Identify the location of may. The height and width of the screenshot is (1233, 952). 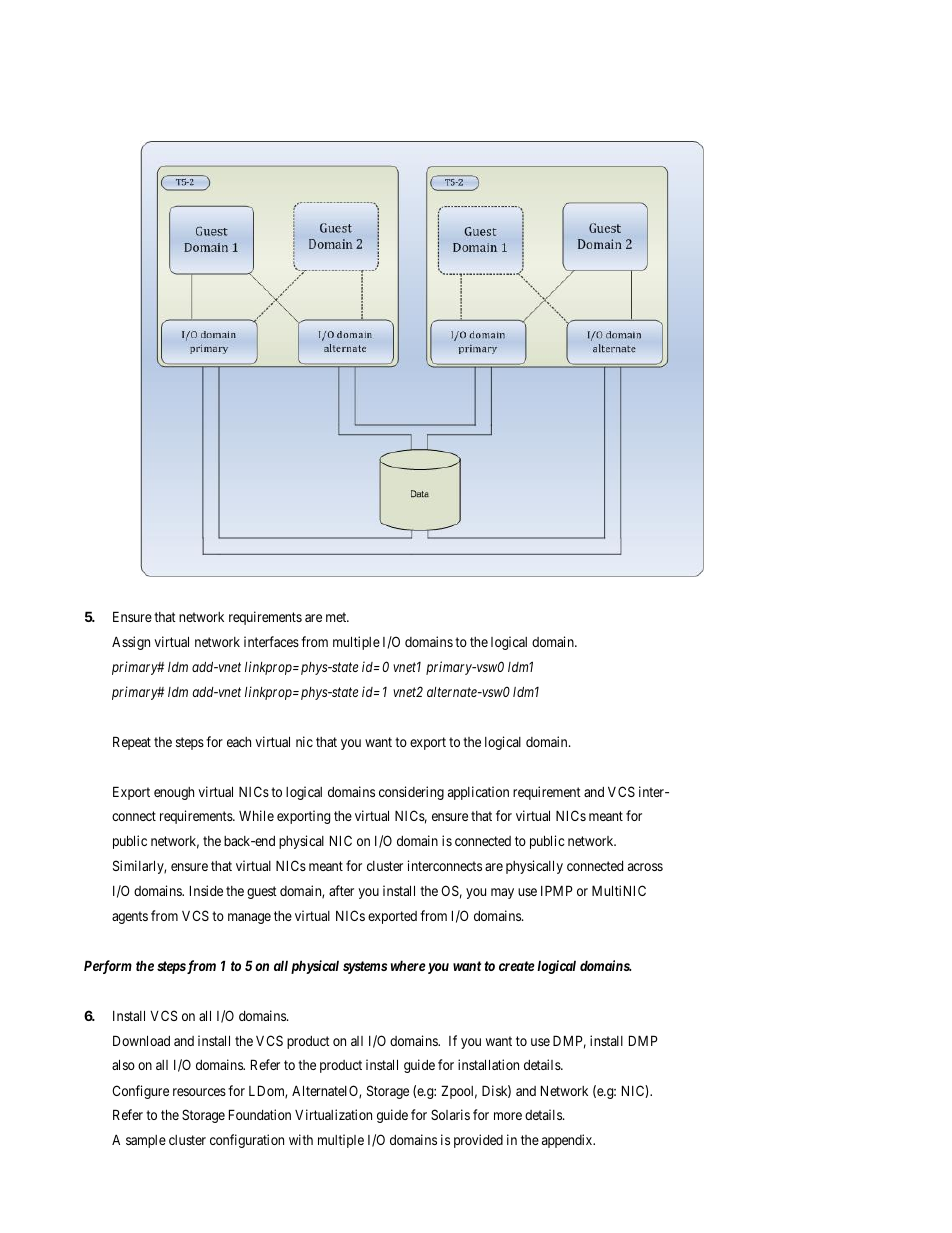
(502, 893).
